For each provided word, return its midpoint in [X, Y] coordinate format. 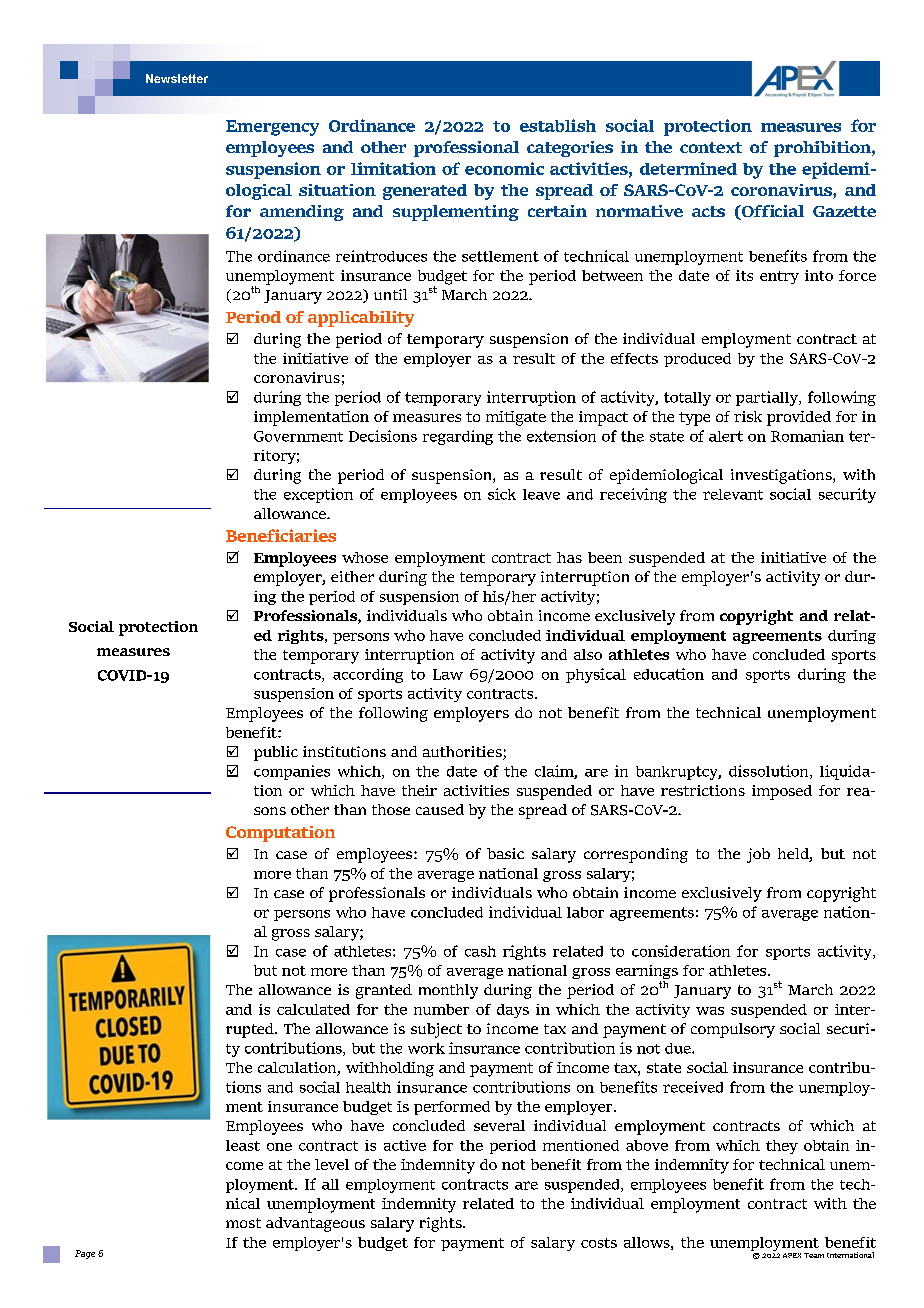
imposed [782, 792]
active [405, 1145]
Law [448, 674]
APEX [792, 1255]
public [276, 753]
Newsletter [177, 78]
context [711, 147]
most [243, 1223]
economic [504, 168]
